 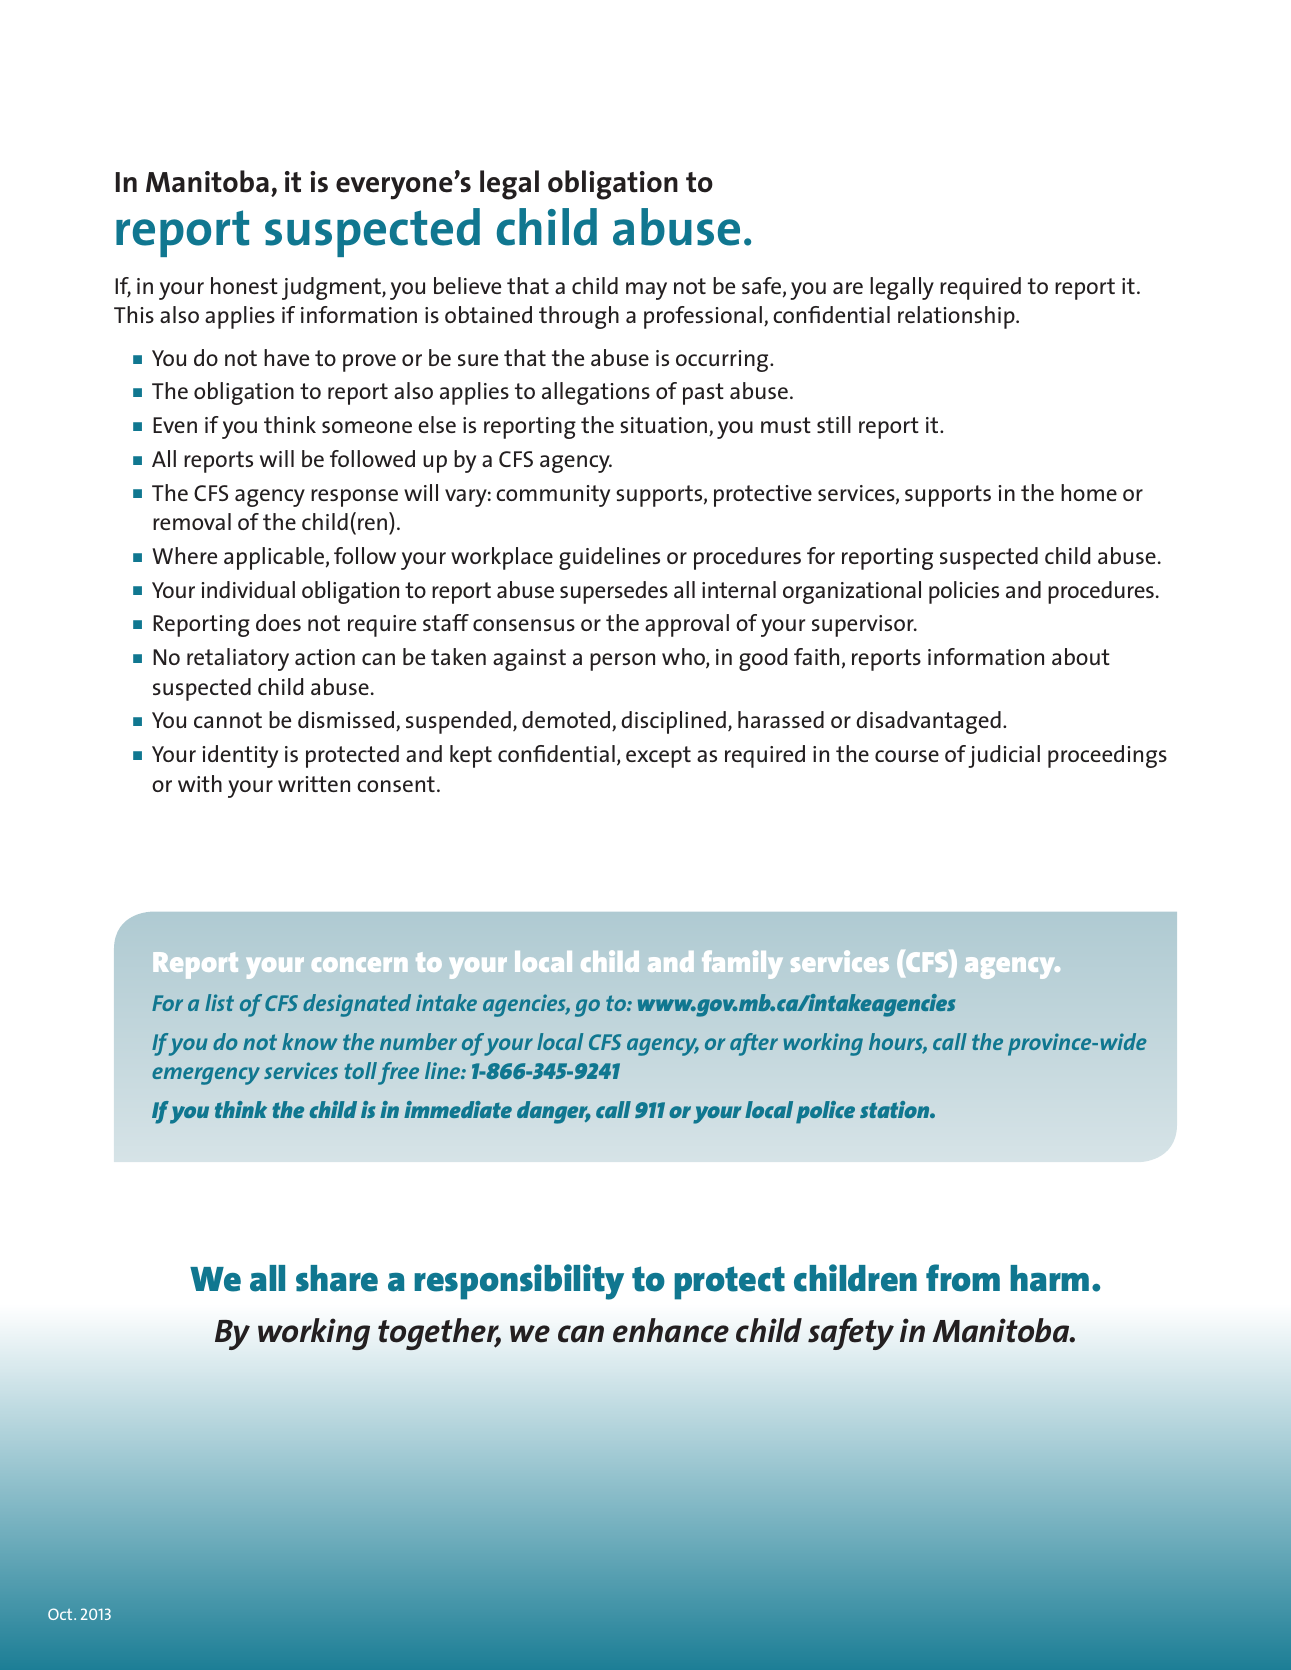 I want to click on Oct, so click(x=61, y=1614).
